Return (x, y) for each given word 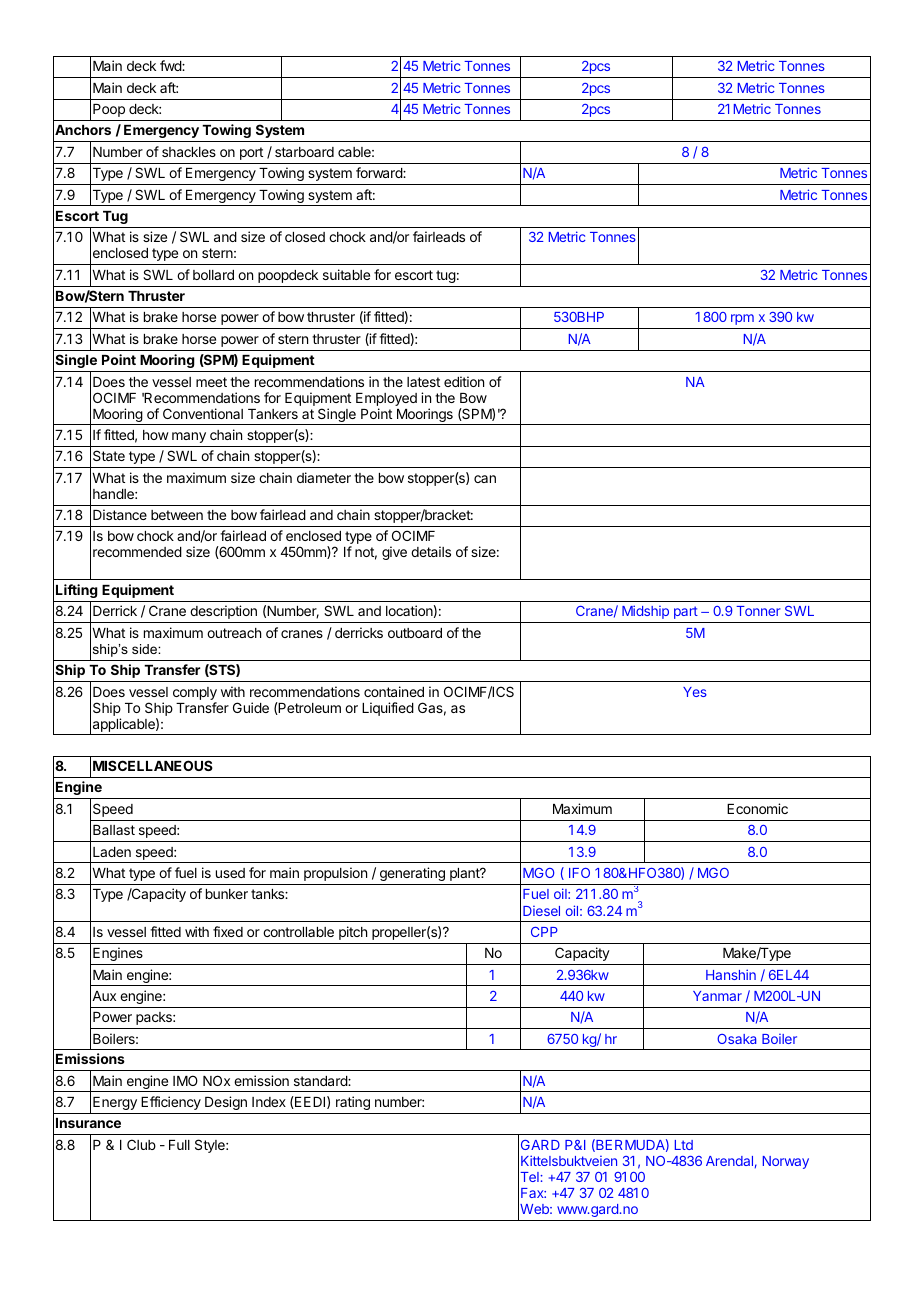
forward (380, 172)
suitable (346, 274)
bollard (213, 275)
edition (464, 381)
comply (195, 693)
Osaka (736, 1039)
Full (179, 1145)
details (431, 551)
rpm (742, 319)
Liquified (388, 709)
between (177, 515)
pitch (353, 933)
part (686, 612)
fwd (171, 65)
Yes (695, 692)
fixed (228, 931)
